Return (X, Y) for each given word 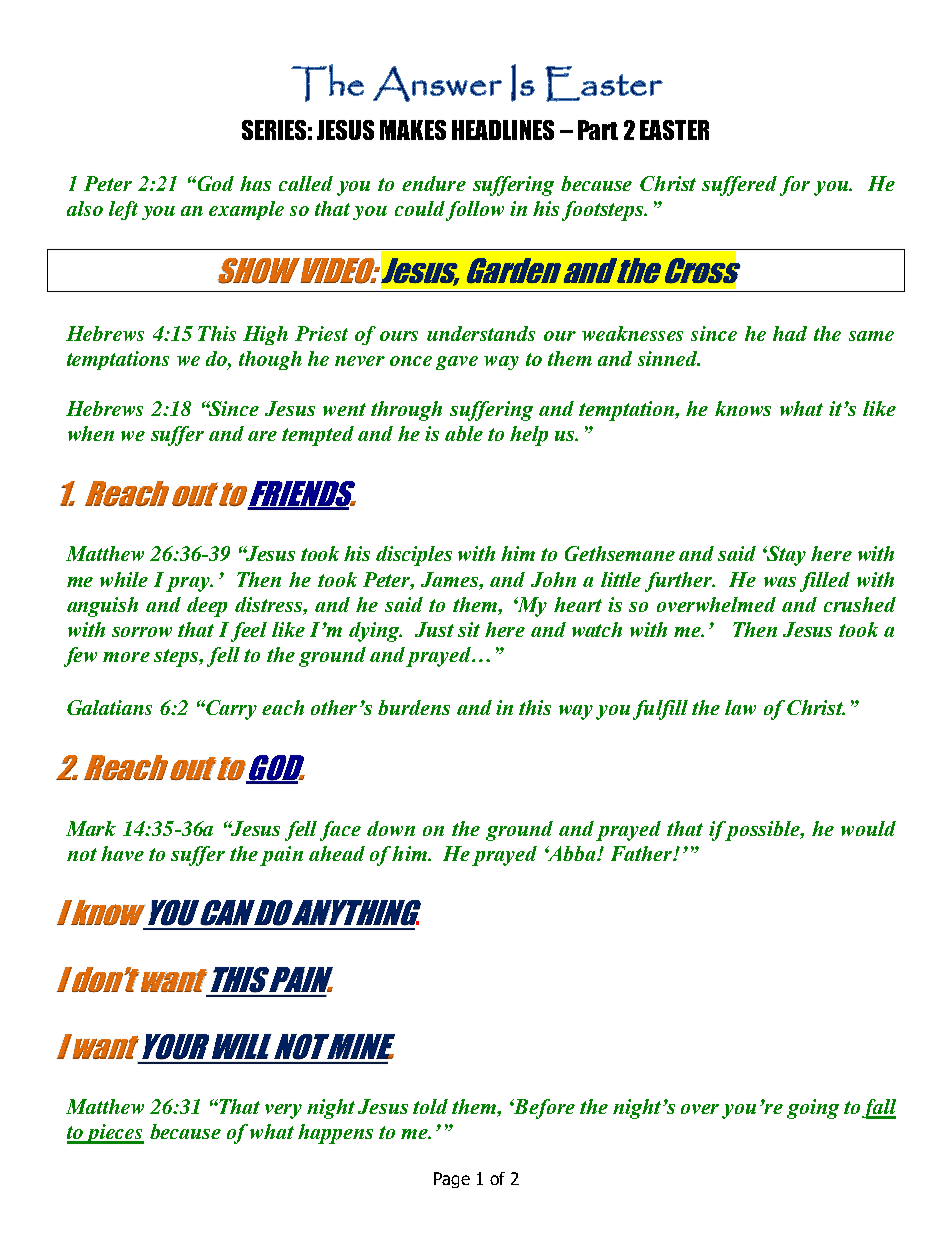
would (868, 828)
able (464, 433)
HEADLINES (503, 130)
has (255, 183)
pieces (114, 1134)
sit (469, 629)
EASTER (674, 130)
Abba (571, 853)
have (122, 853)
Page (452, 1180)
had (790, 333)
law (740, 707)
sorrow (142, 632)
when (91, 433)
